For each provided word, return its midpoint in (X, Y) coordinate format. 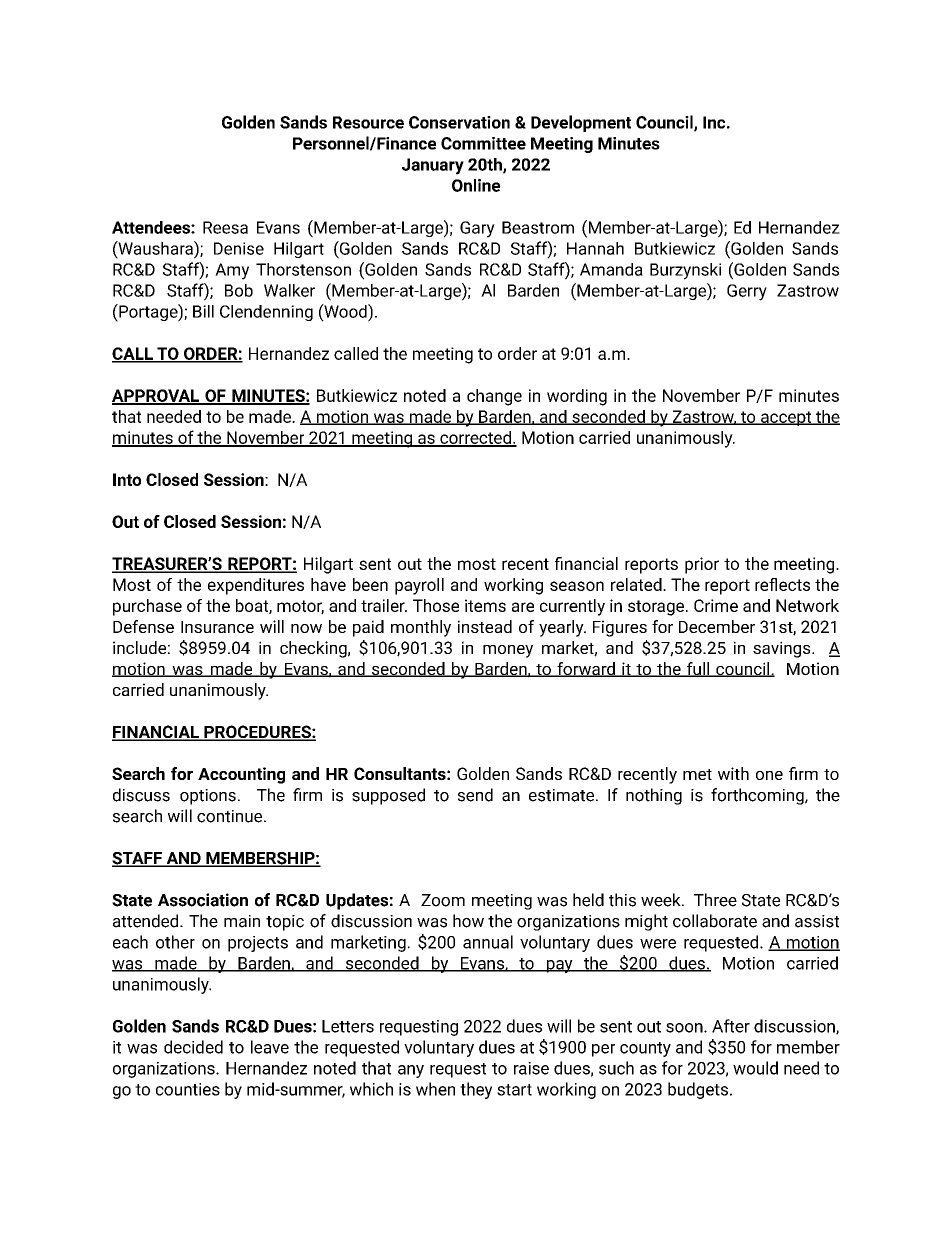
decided (193, 1047)
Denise (239, 248)
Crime (716, 605)
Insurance (217, 627)
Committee (483, 143)
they (476, 1090)
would (755, 1068)
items (485, 605)
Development (581, 123)
